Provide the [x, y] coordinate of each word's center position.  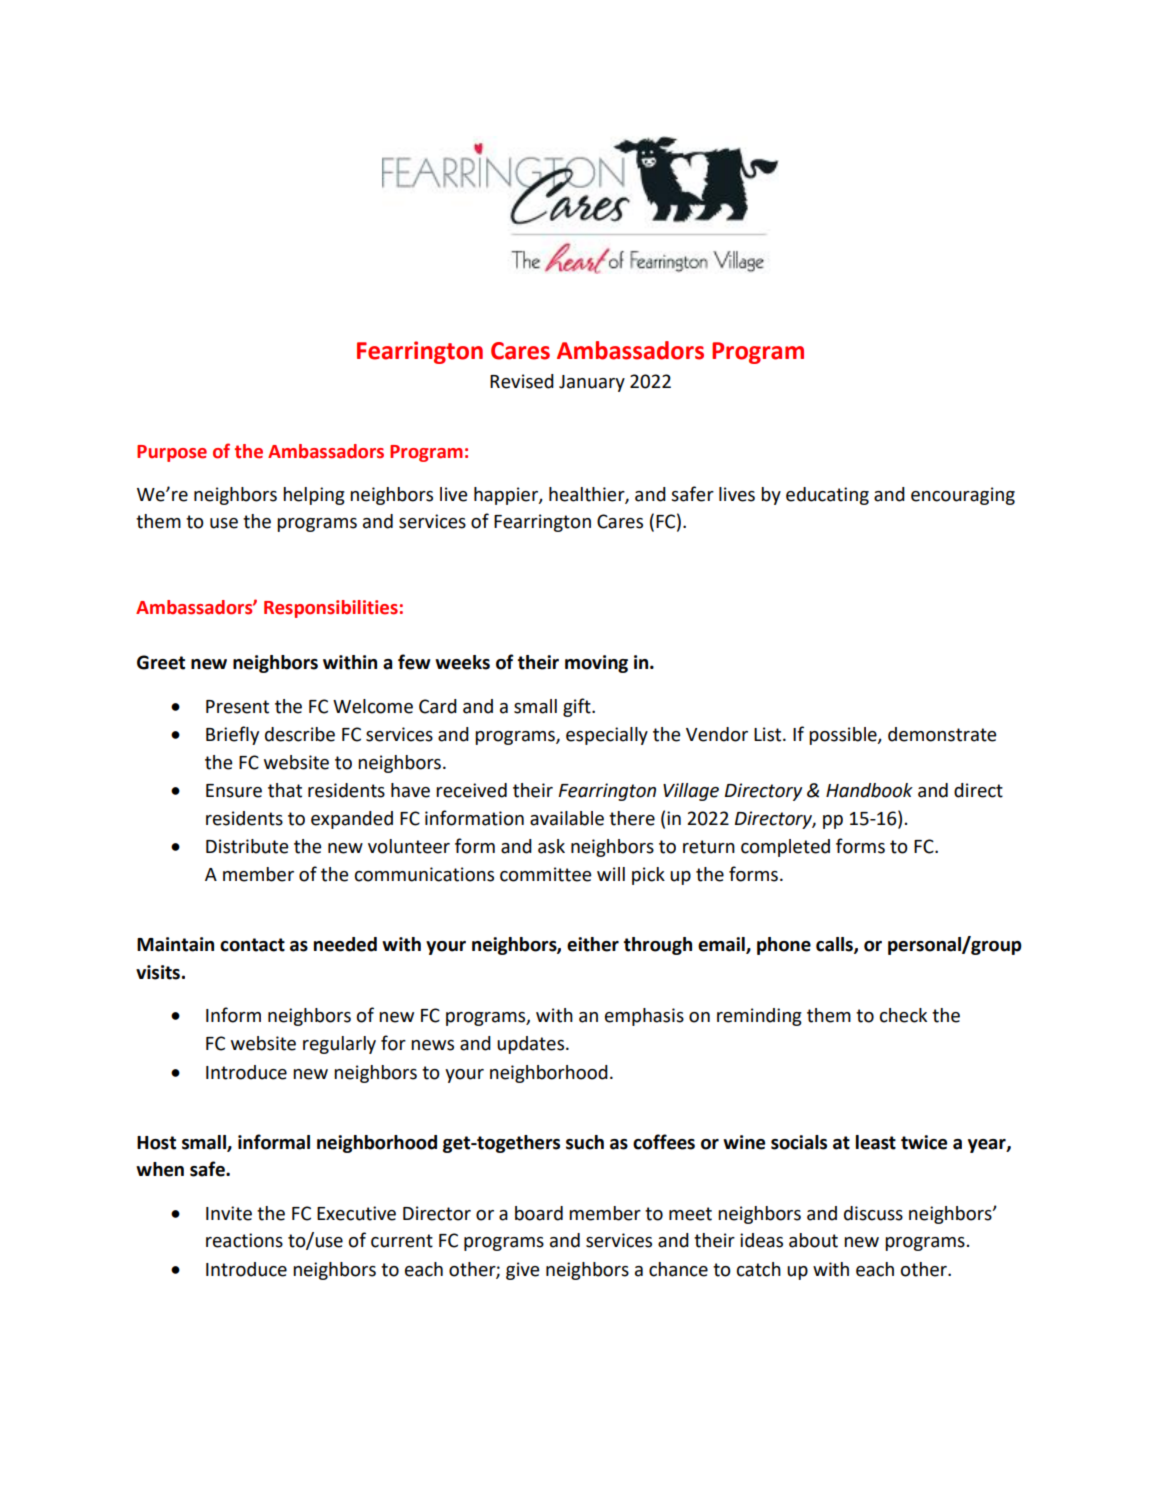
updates [532, 1045]
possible [844, 736]
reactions [244, 1240]
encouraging [963, 496]
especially [607, 736]
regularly [339, 1045]
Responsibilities [331, 609]
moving [596, 664]
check [903, 1015]
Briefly [232, 735]
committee [546, 874]
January [592, 383]
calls [835, 945]
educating [827, 496]
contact [252, 945]
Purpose [172, 453]
